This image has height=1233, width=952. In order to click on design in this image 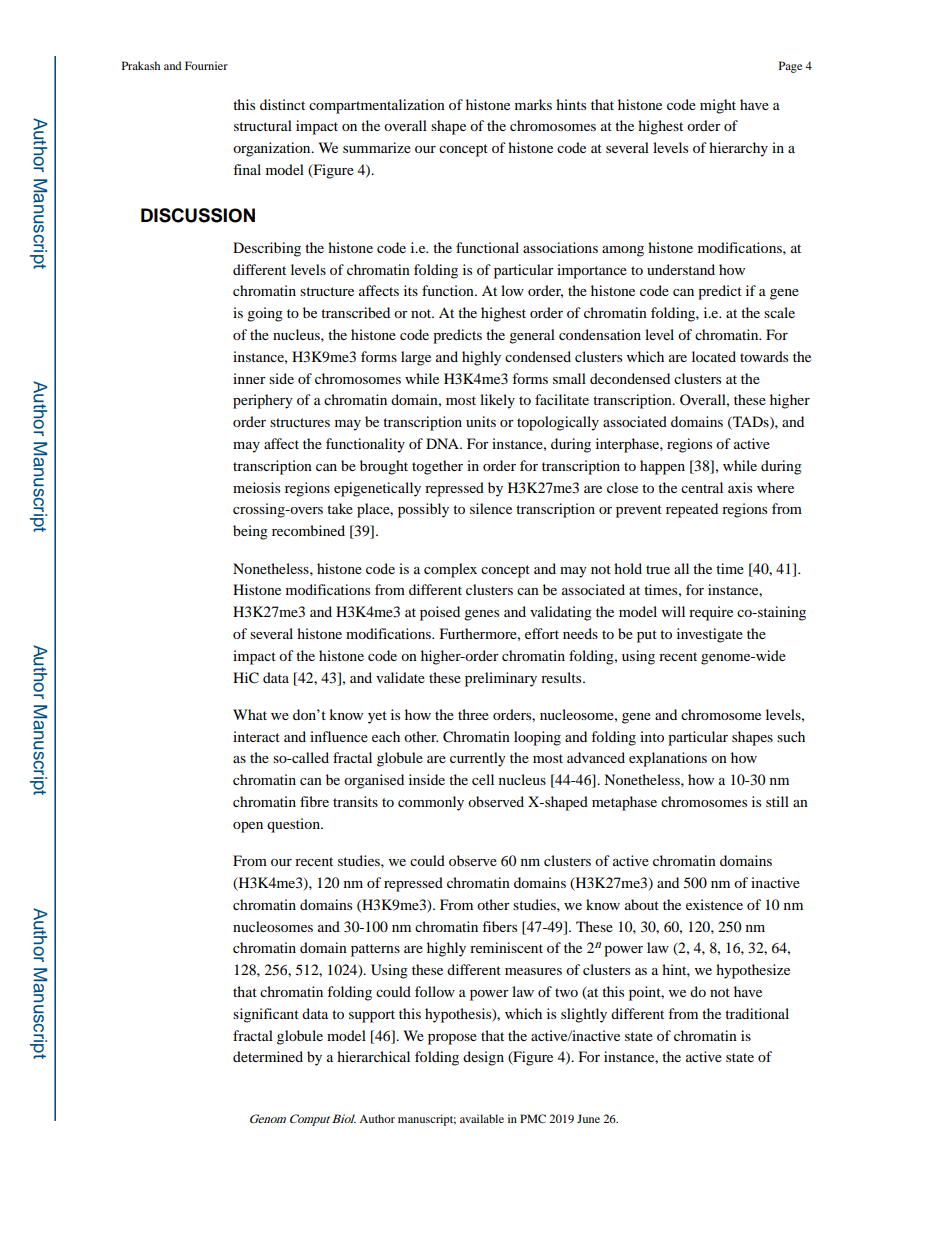, I will do `click(483, 1058)`.
